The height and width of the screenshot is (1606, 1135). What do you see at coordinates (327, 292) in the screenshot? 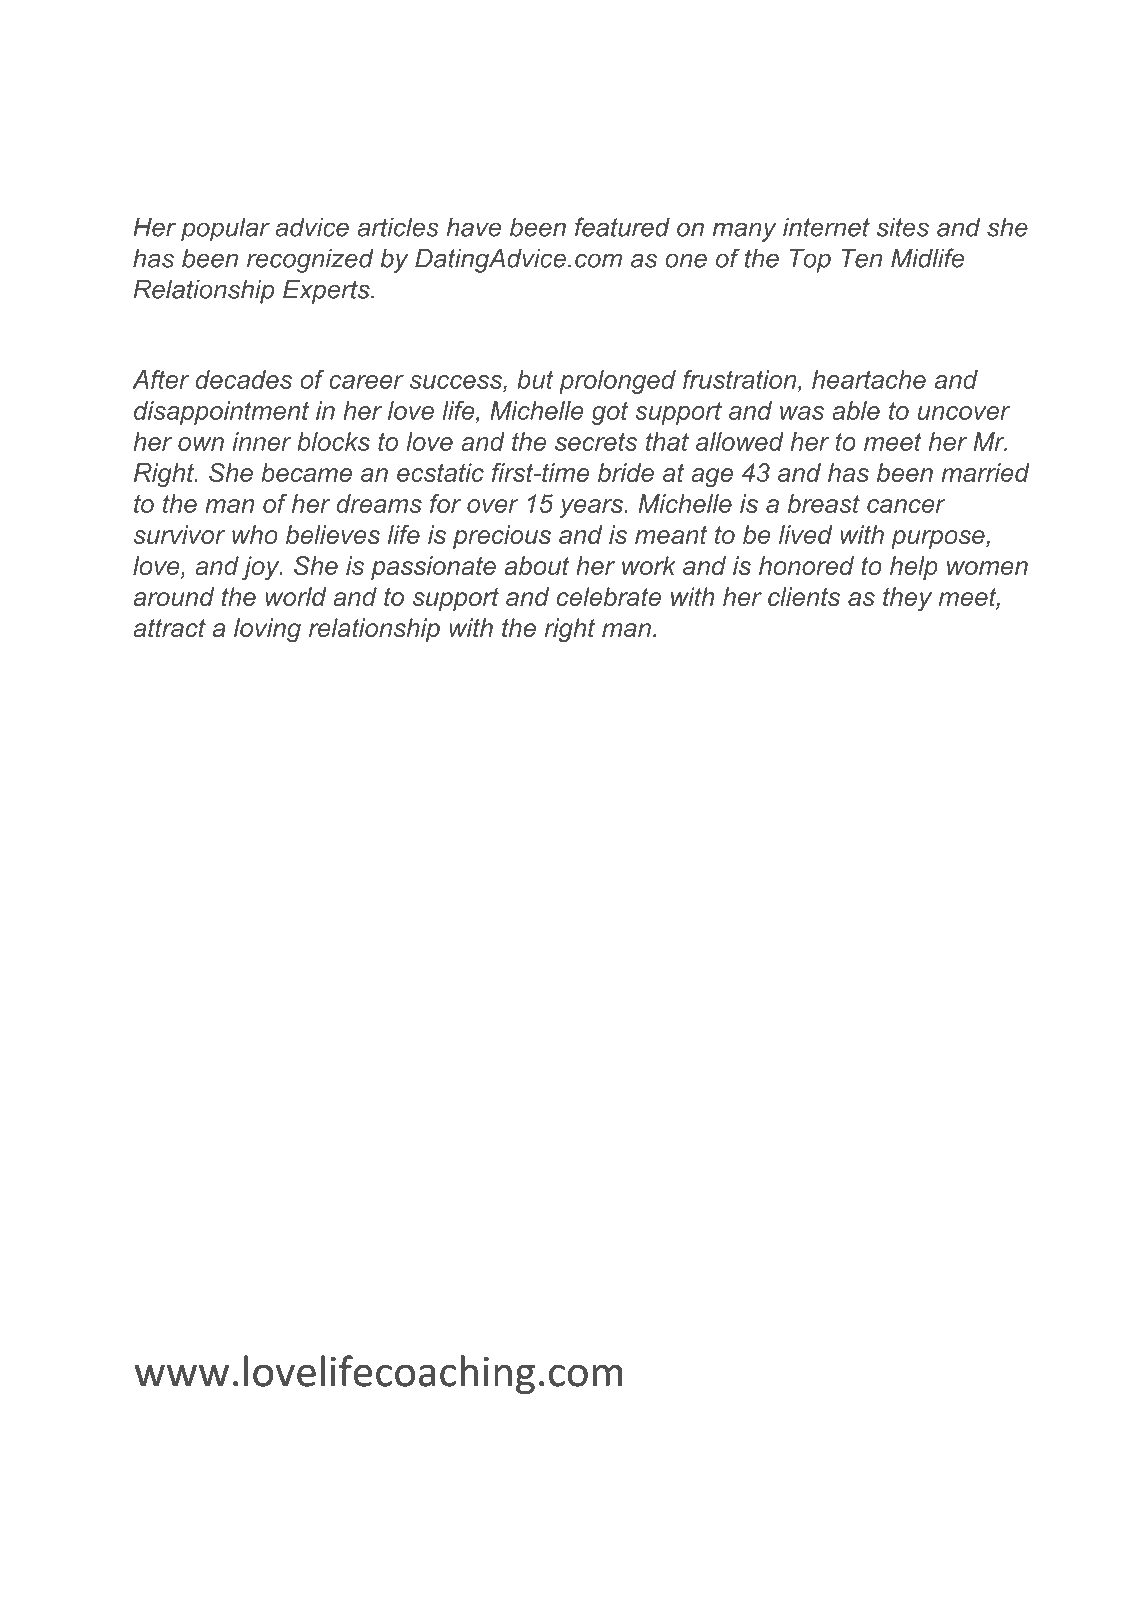
I see `Experts` at bounding box center [327, 292].
